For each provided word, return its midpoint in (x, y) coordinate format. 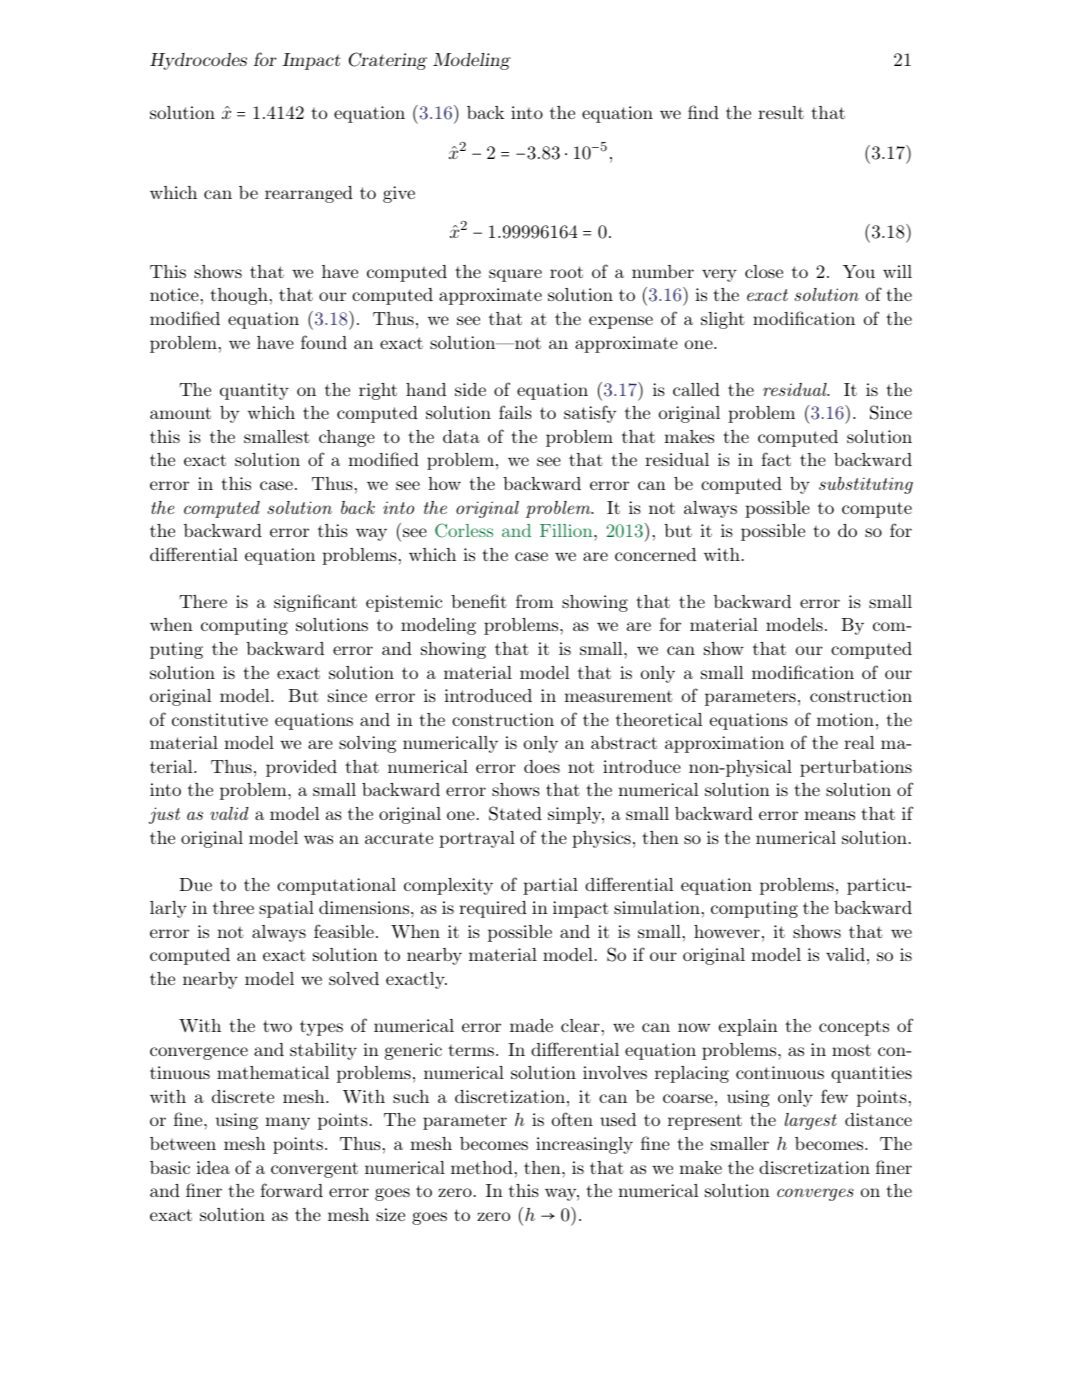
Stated (515, 813)
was (318, 839)
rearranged (309, 194)
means (829, 815)
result (781, 112)
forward (291, 1190)
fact (776, 459)
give (399, 194)
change (347, 438)
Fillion (567, 530)
